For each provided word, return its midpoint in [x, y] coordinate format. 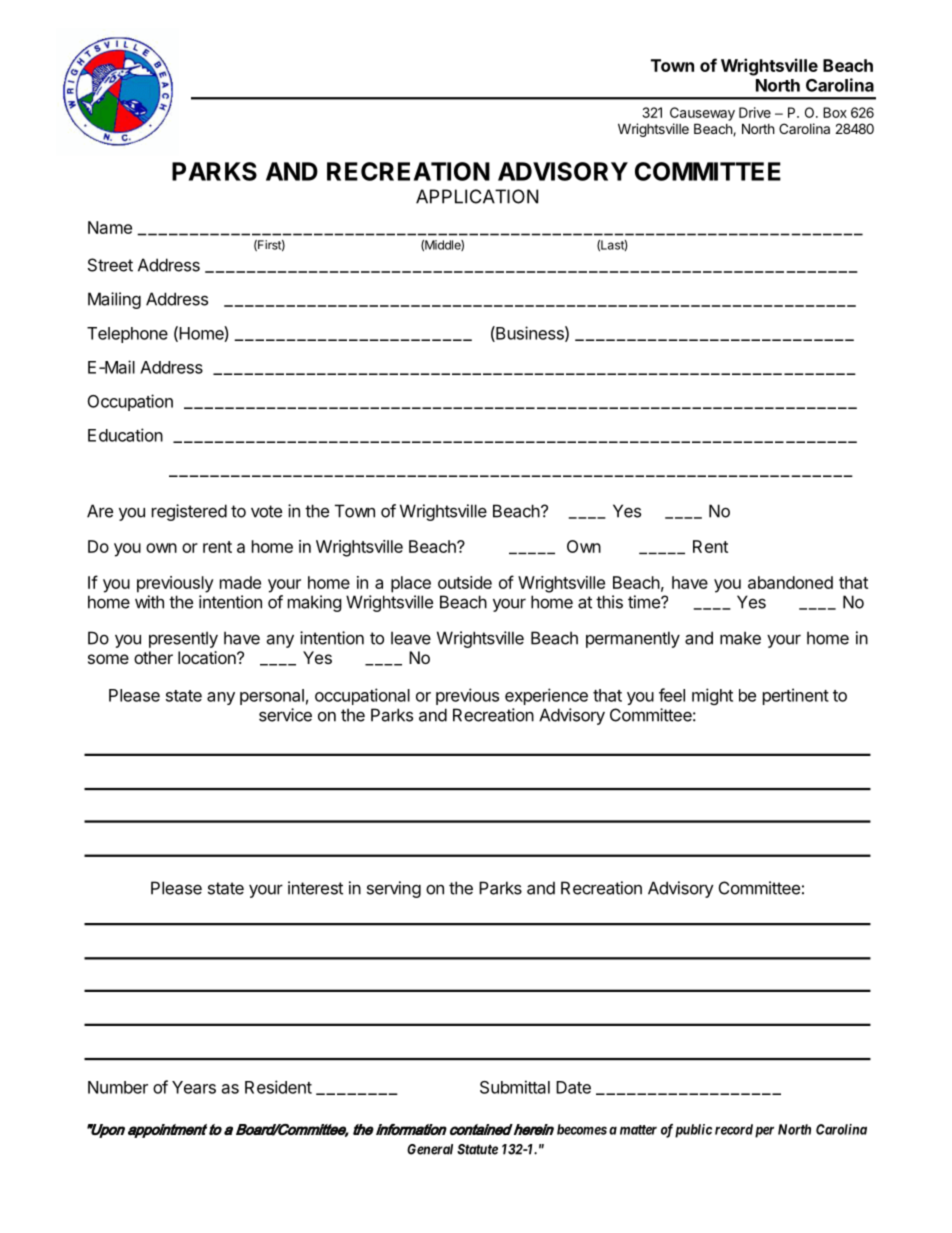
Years [194, 1087]
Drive [755, 112]
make [740, 638]
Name [110, 227]
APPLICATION [477, 196]
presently [183, 639]
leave [411, 638]
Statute [477, 1149]
